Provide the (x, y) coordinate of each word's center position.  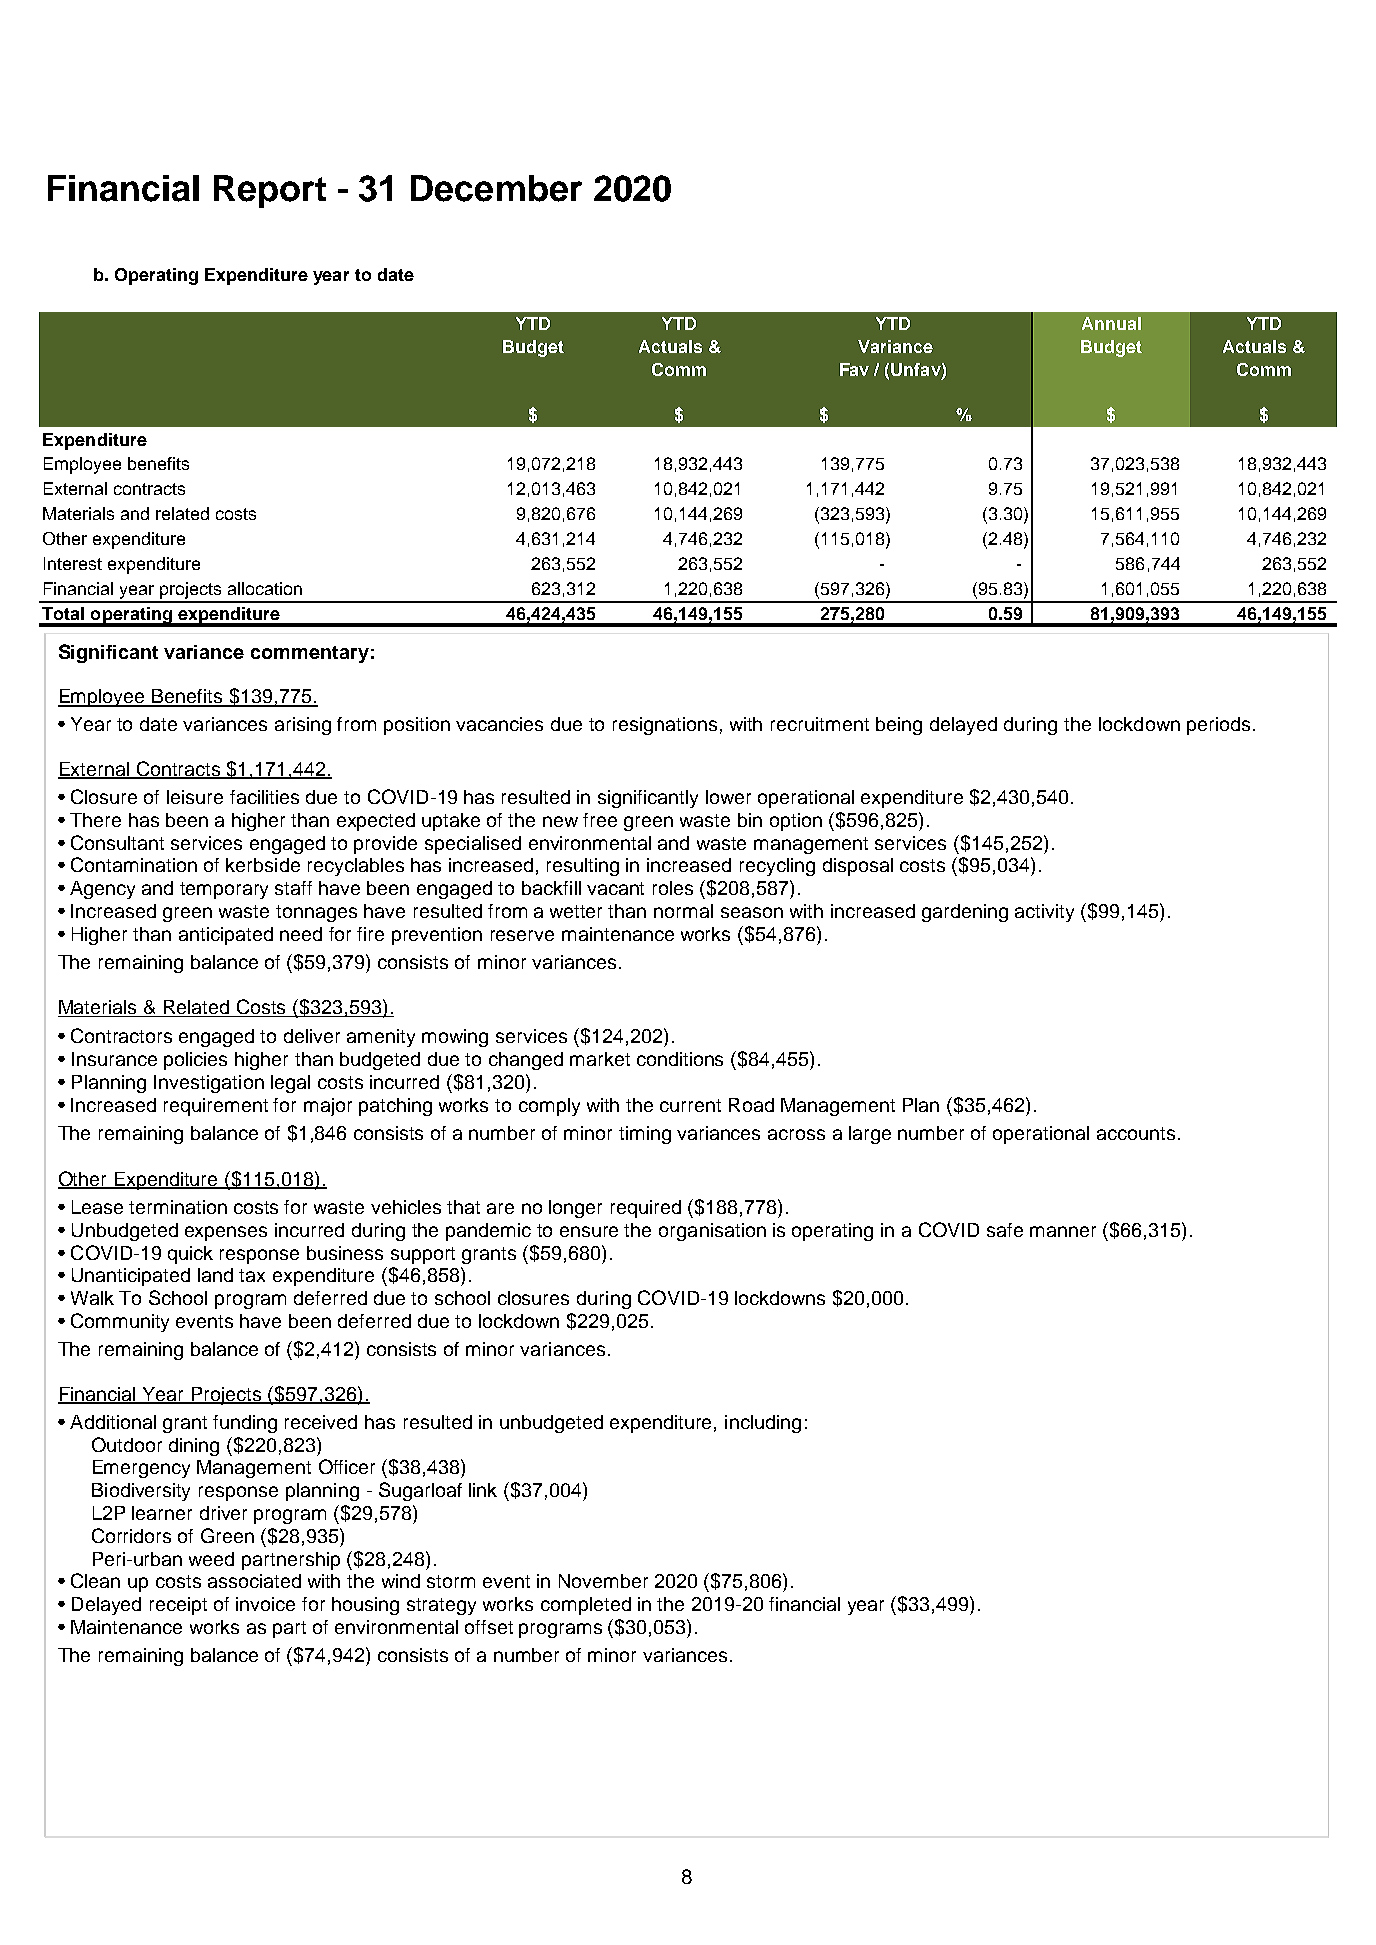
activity (1044, 913)
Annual (1111, 323)
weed (211, 1559)
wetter (576, 911)
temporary (224, 890)
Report (270, 191)
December (496, 188)
